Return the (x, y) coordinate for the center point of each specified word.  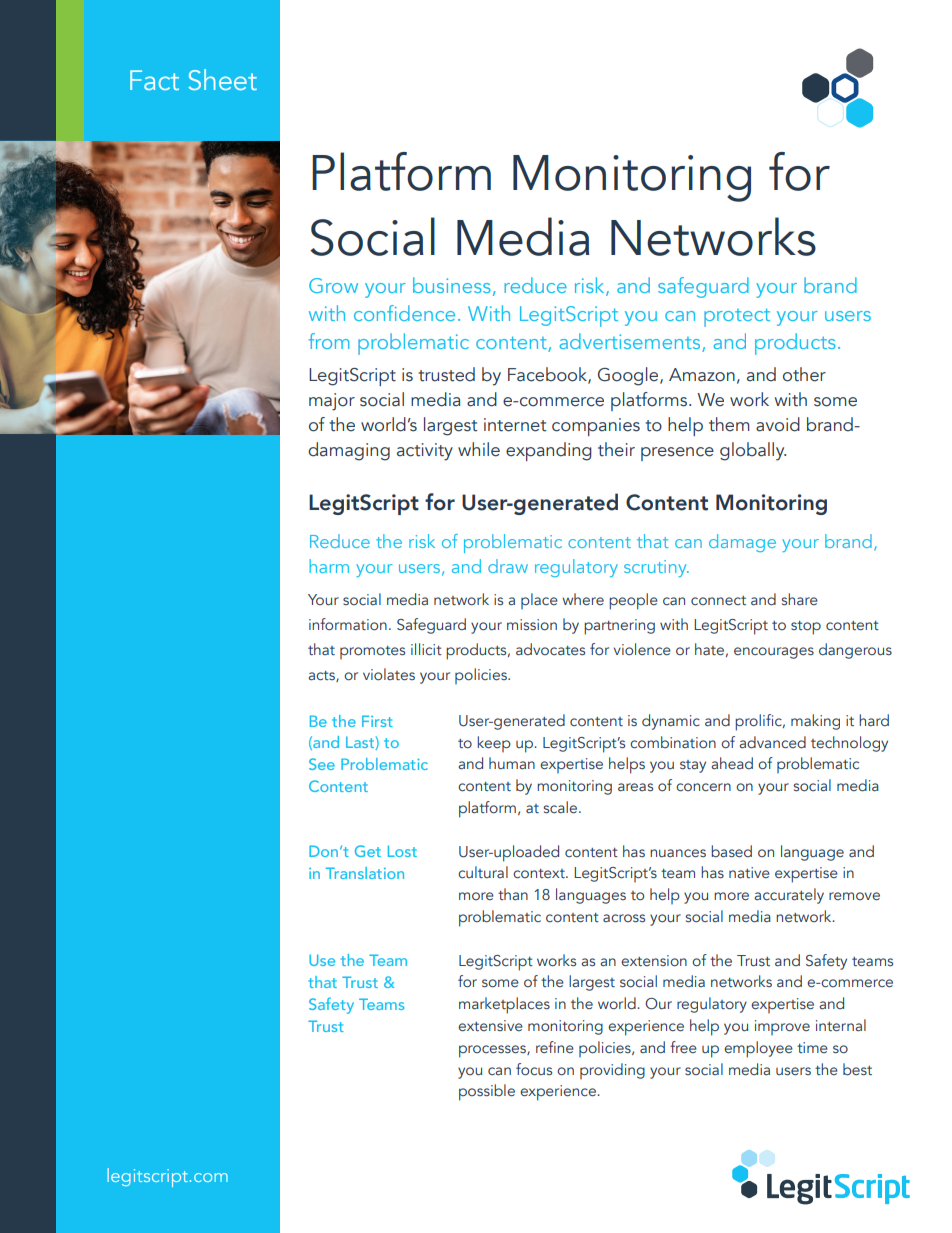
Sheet (223, 79)
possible (487, 1092)
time (812, 1047)
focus (534, 1069)
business (452, 285)
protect (737, 317)
